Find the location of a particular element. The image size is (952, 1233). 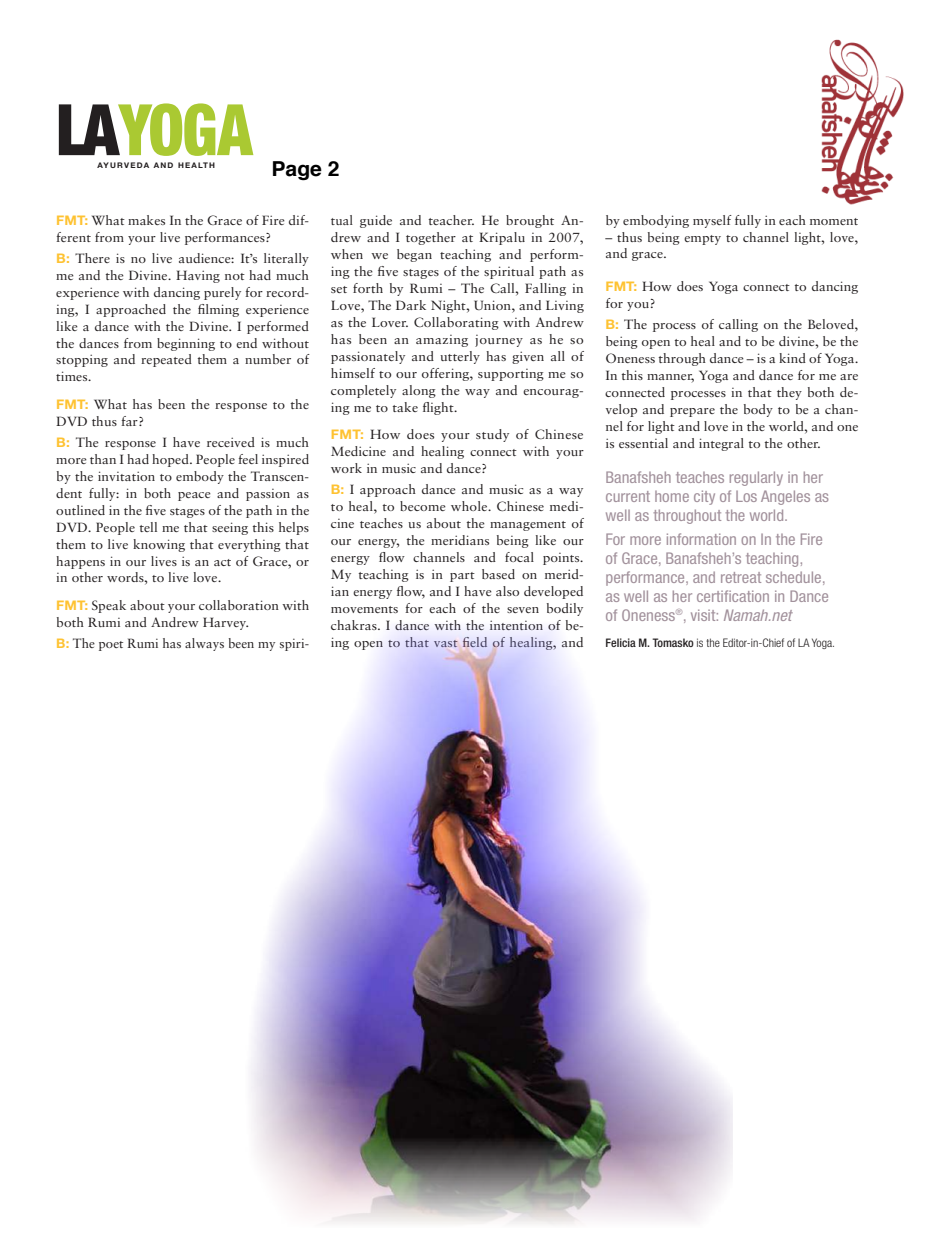

always is located at coordinates (204, 644).
